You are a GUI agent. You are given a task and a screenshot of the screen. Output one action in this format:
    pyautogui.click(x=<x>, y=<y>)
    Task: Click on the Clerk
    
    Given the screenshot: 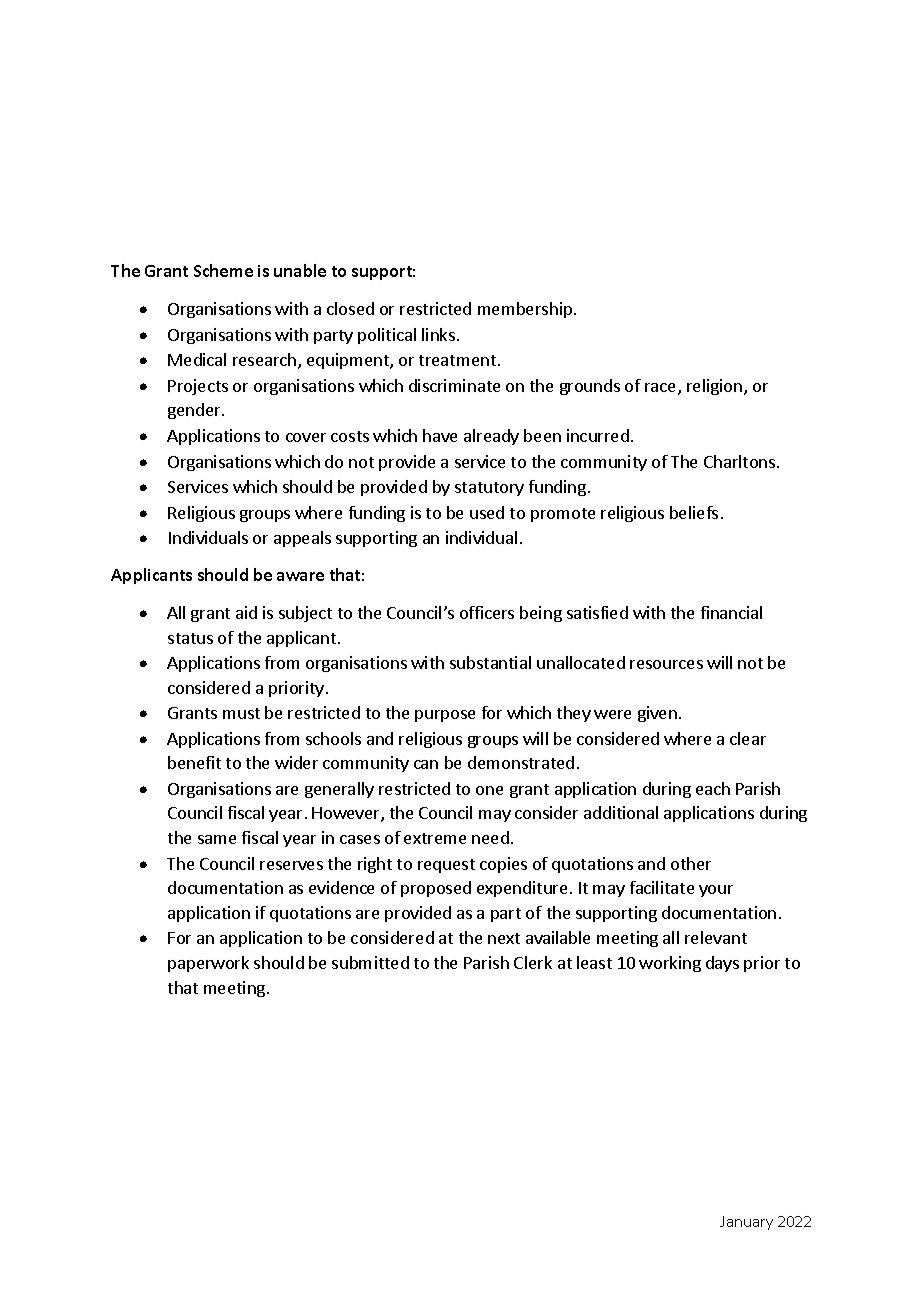 What is the action you would take?
    pyautogui.click(x=533, y=962)
